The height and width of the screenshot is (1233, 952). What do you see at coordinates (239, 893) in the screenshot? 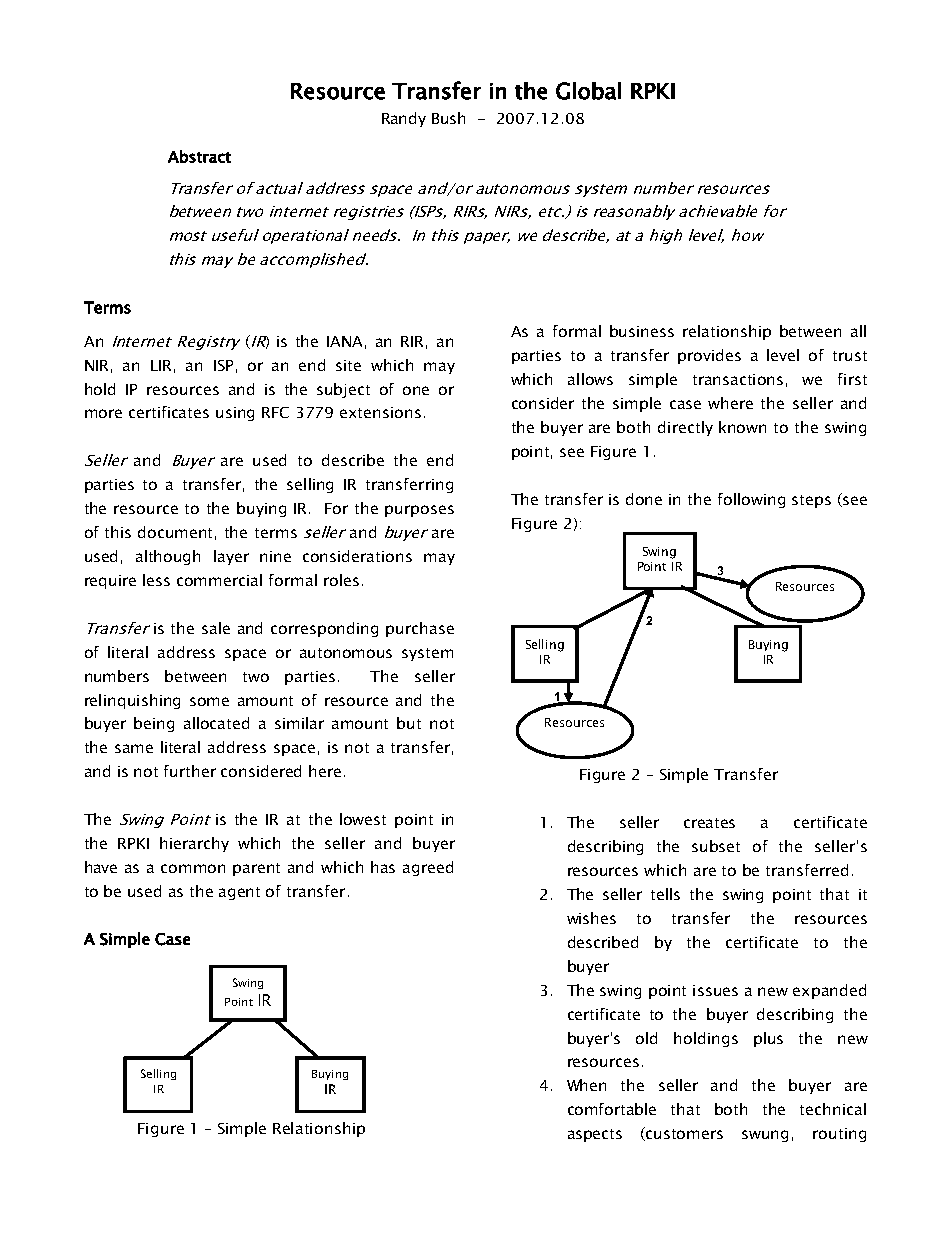
I see `agent` at bounding box center [239, 893].
